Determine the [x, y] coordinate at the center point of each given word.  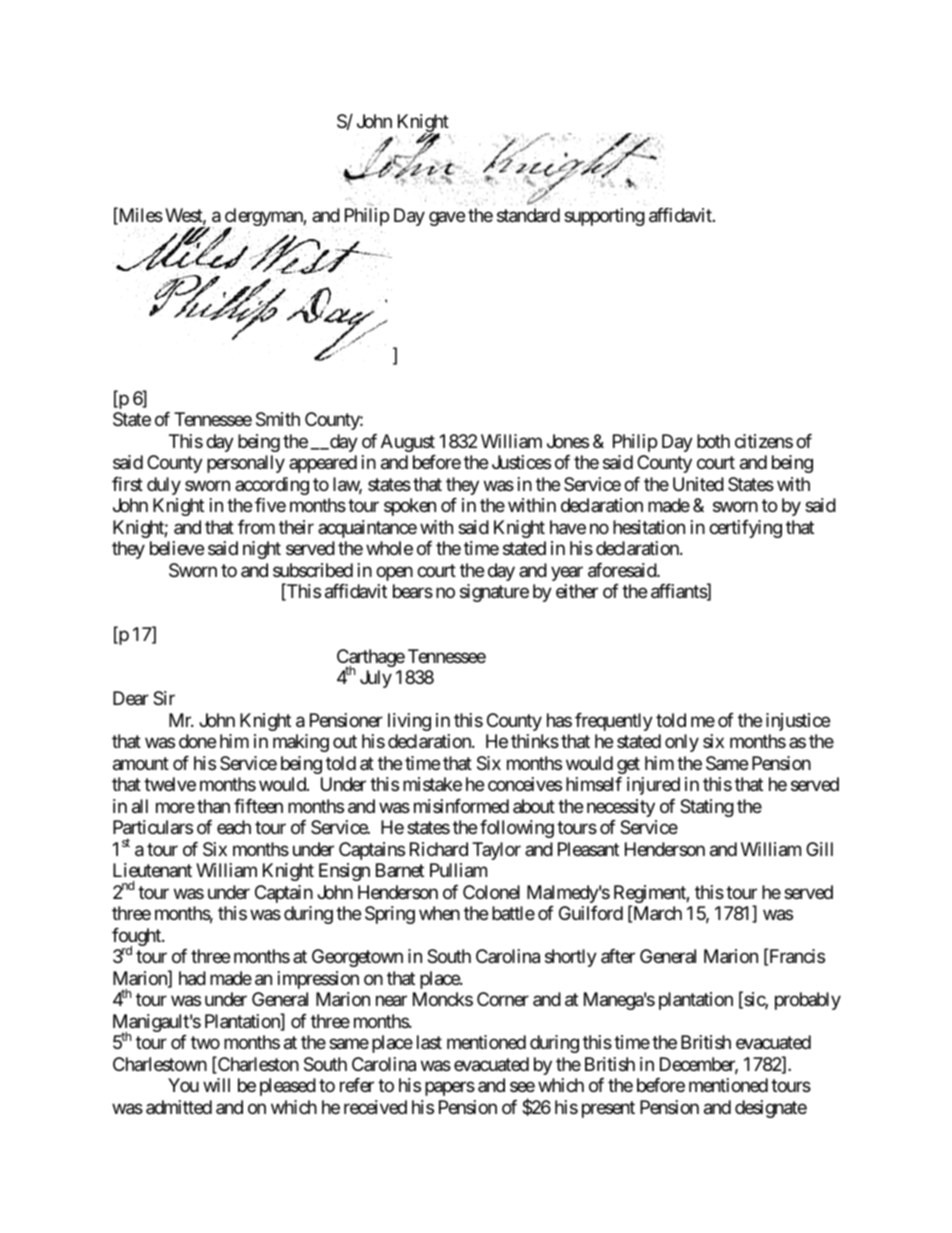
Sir [164, 698]
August [408, 443]
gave [447, 219]
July [376, 679]
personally [246, 464]
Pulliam [458, 870]
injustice [798, 722]
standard [528, 215]
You [183, 1085]
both [713, 441]
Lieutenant [152, 870]
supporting [604, 217]
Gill [819, 849]
